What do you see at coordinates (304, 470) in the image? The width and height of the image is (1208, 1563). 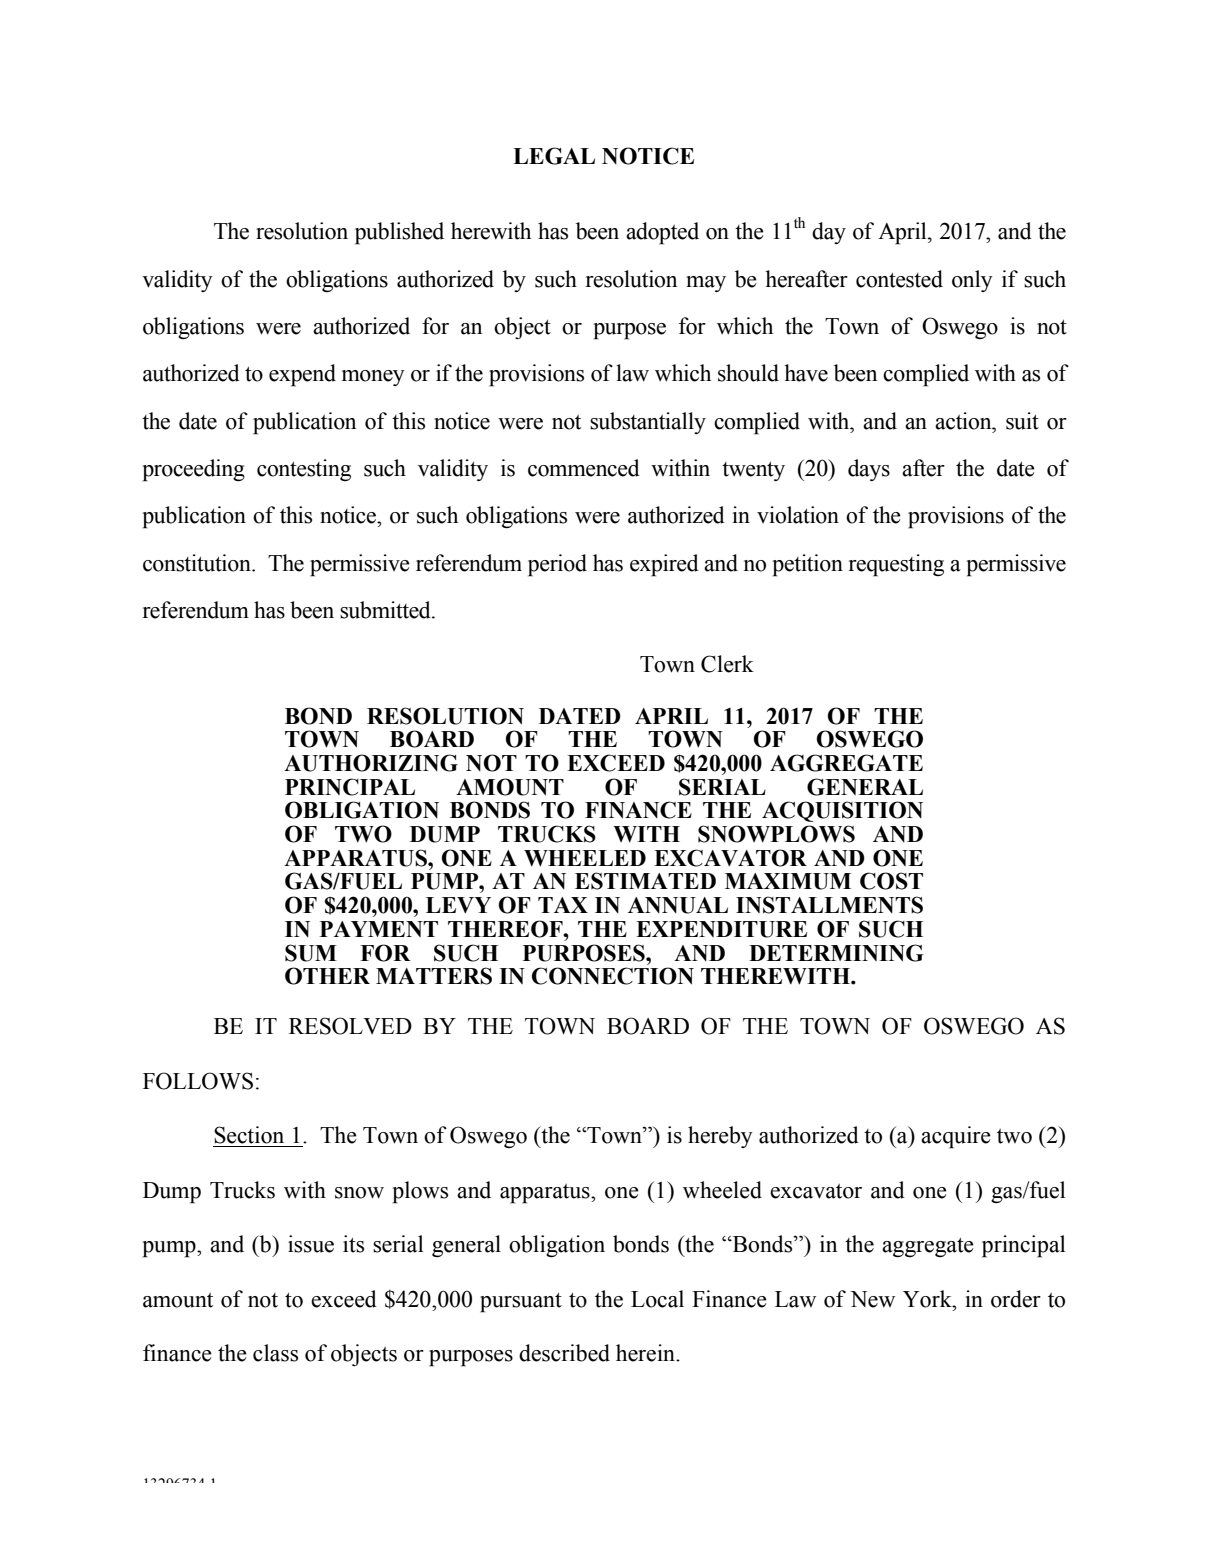 I see `contesting` at bounding box center [304, 470].
